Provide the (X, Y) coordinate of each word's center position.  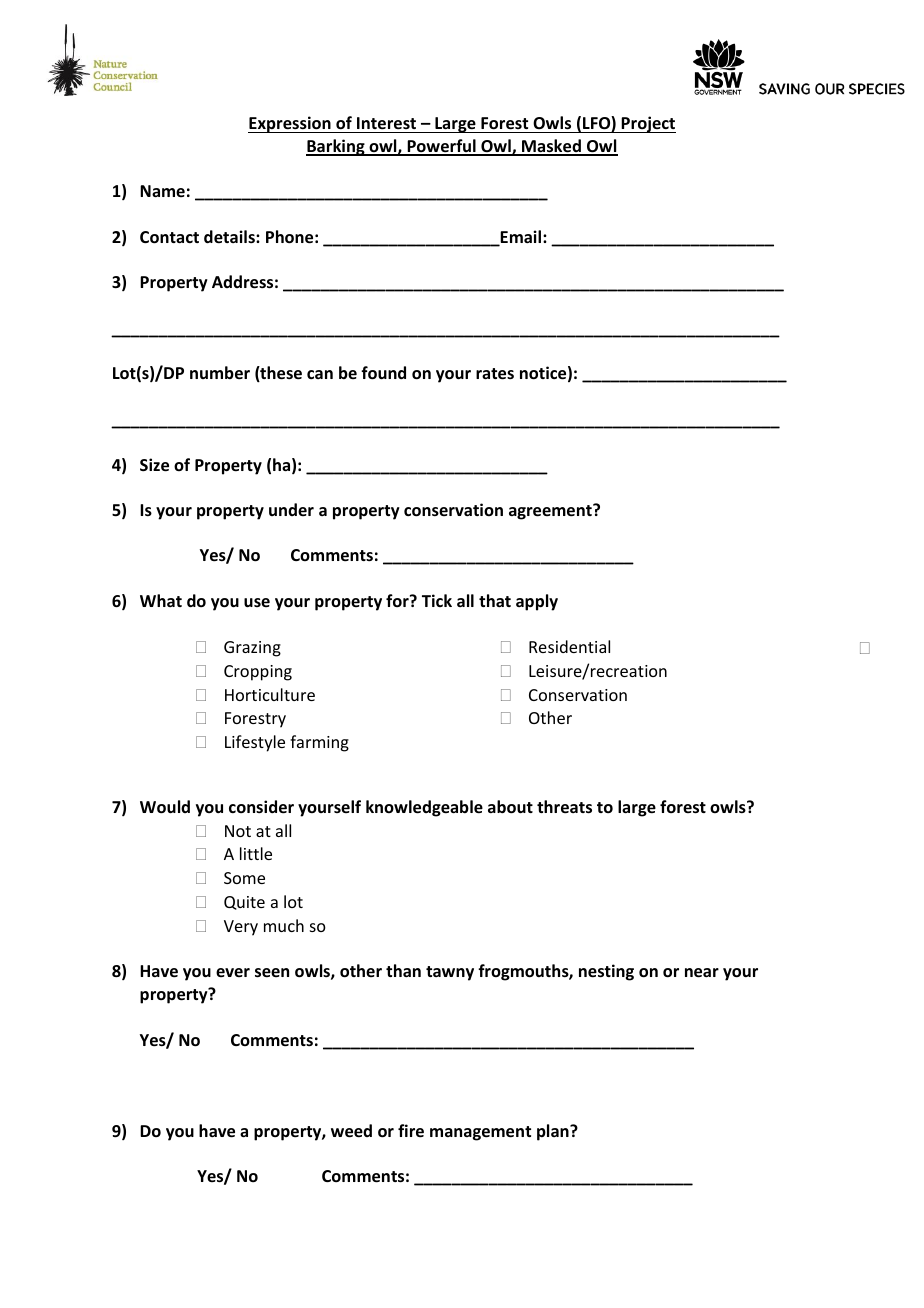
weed (351, 1131)
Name (162, 191)
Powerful (441, 147)
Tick (437, 600)
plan (554, 1132)
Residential (569, 646)
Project (648, 124)
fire (411, 1131)
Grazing (252, 649)
